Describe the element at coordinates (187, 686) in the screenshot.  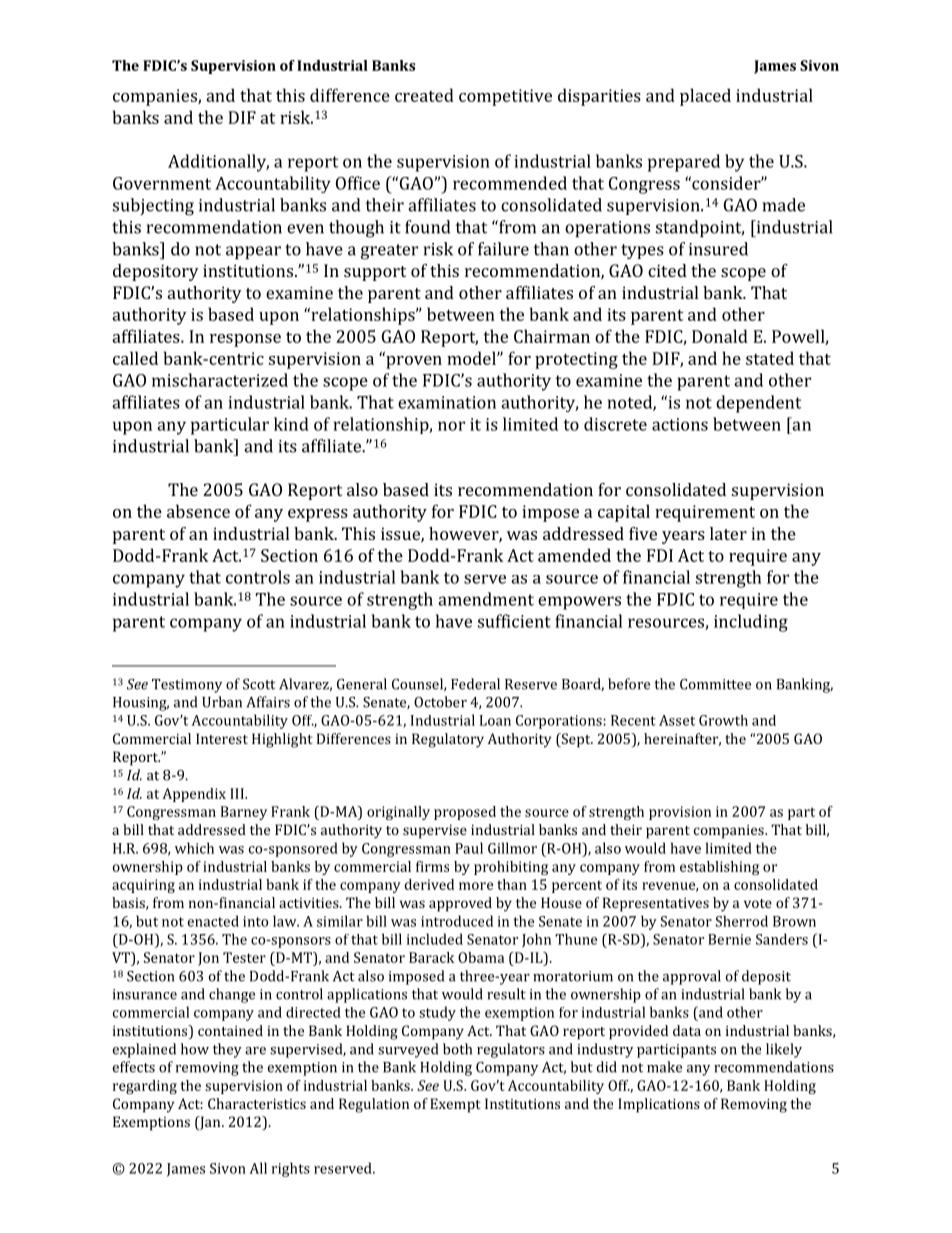
I see `Testimony` at that location.
